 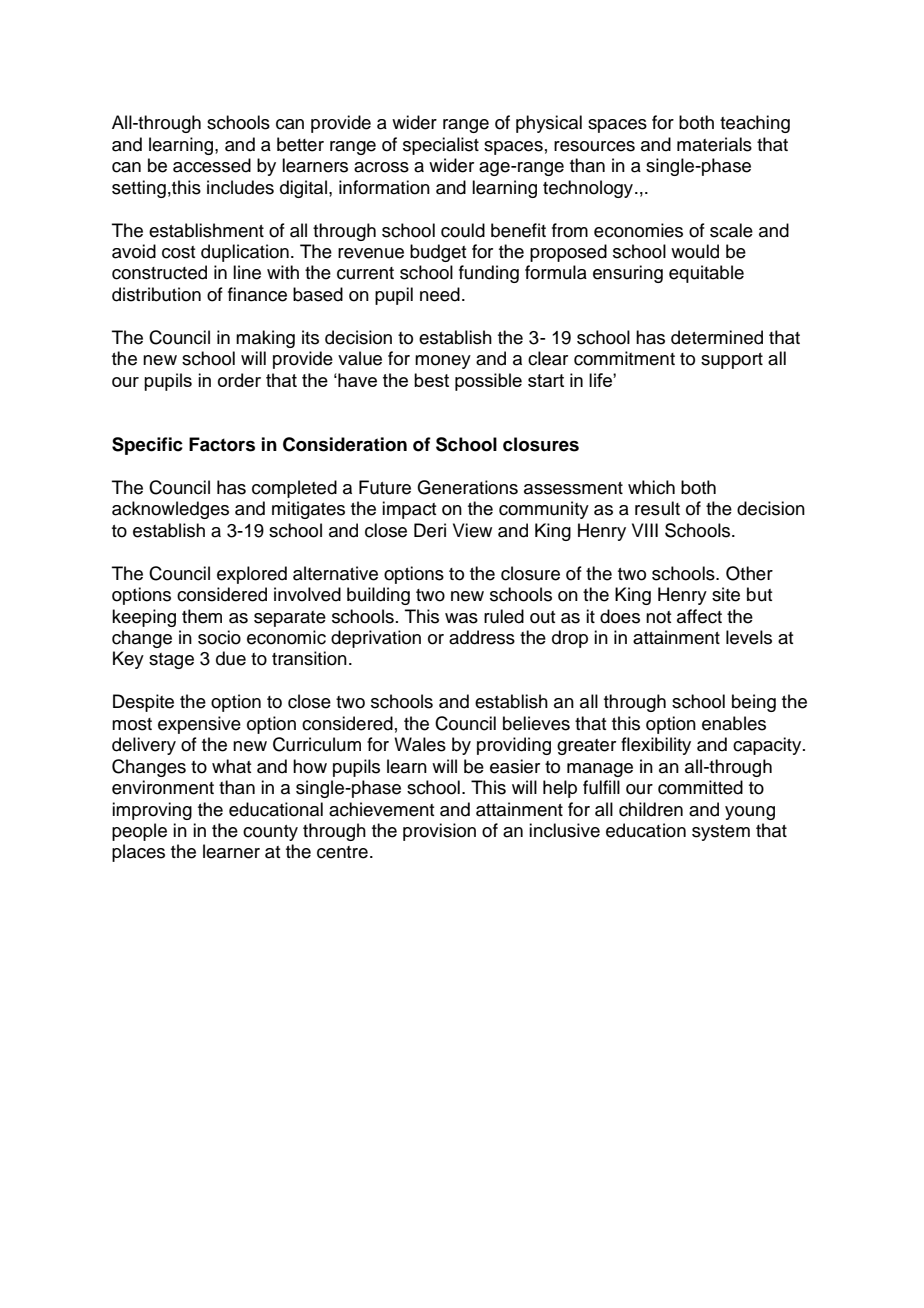 I want to click on order, so click(x=239, y=380).
